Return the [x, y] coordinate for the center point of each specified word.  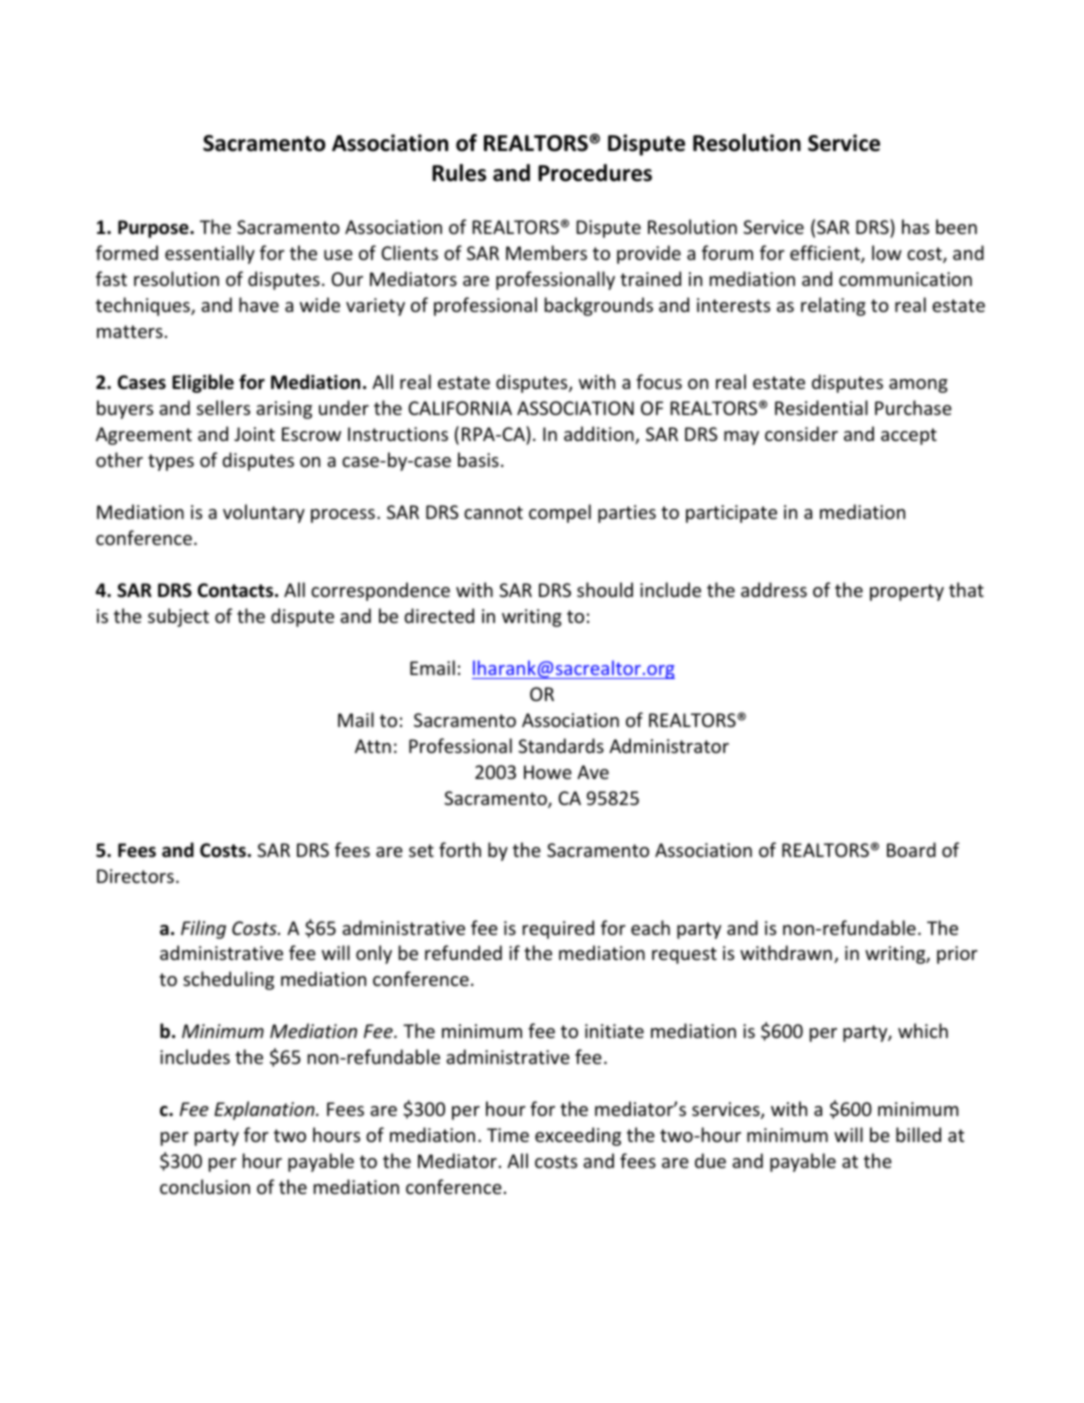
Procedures [595, 173]
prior [957, 955]
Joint [254, 434]
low [887, 252]
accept [909, 436]
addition [600, 435]
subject [178, 617]
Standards [561, 745]
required [558, 929]
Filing [203, 929]
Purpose [154, 229]
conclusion [205, 1186]
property [907, 592]
